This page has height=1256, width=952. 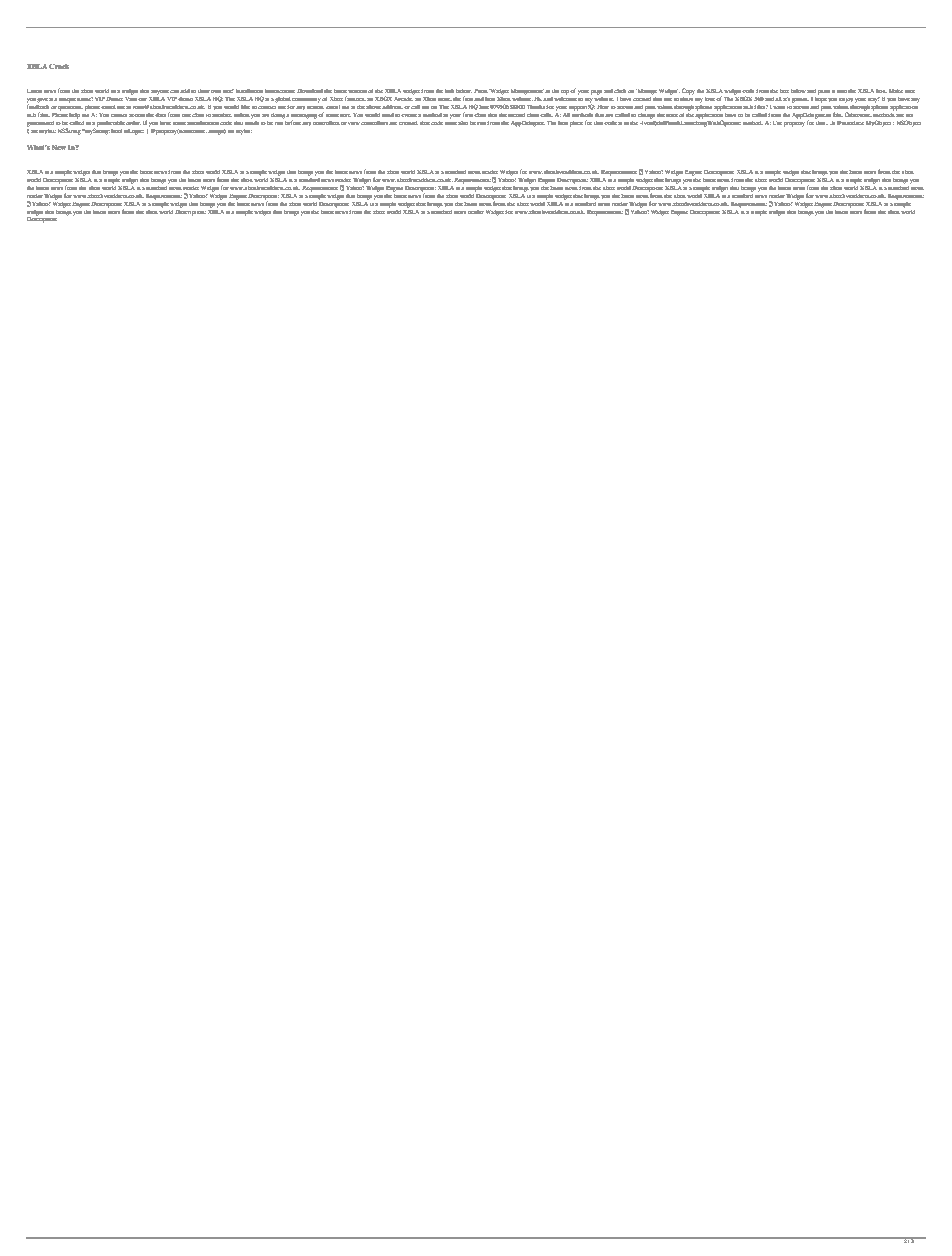 What do you see at coordinates (800, 100) in the page?
I see `games` at bounding box center [800, 100].
